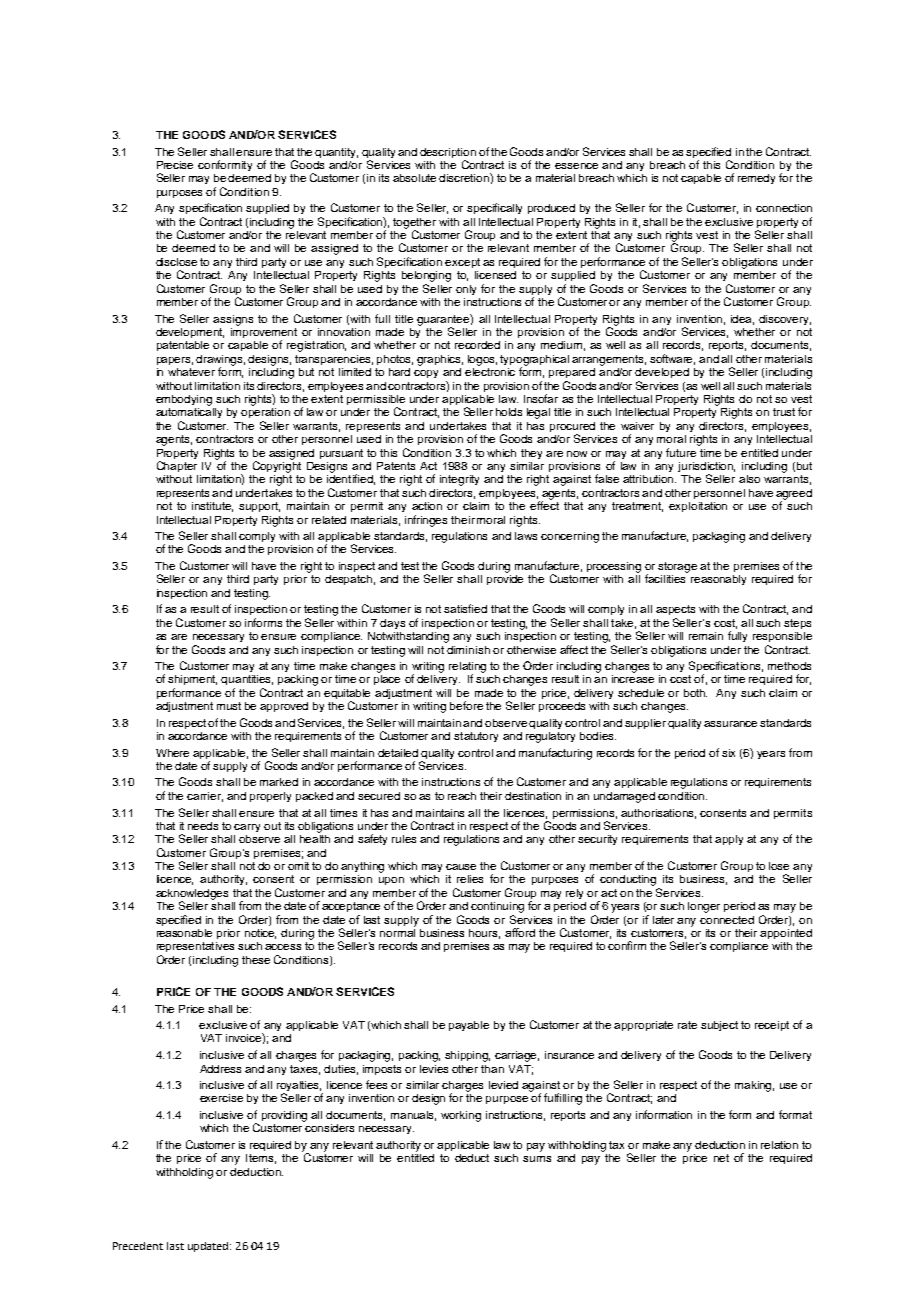 This screenshot has height=1308, width=924. I want to click on cause, so click(461, 867).
